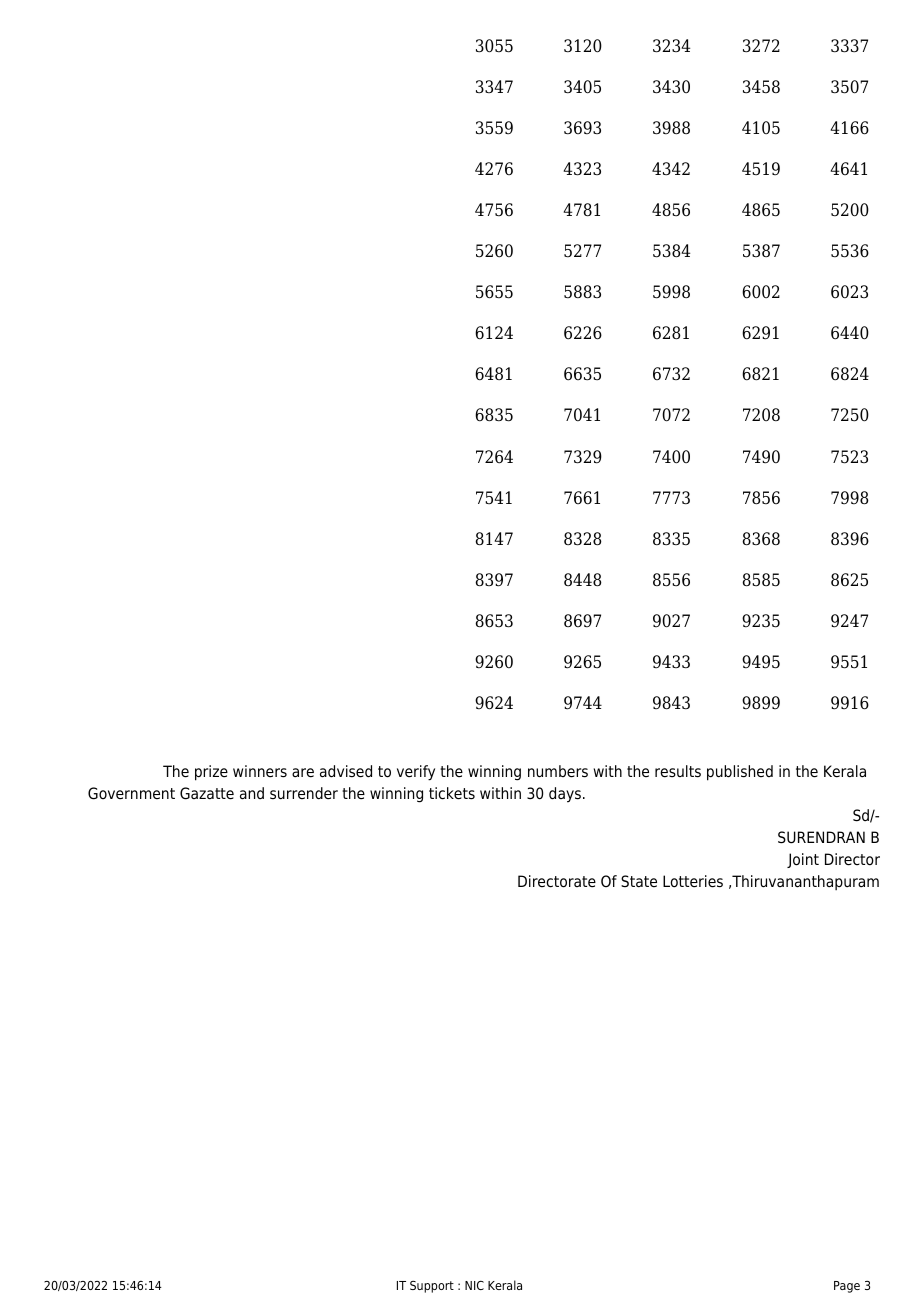 This document has height=1308, width=924. What do you see at coordinates (639, 881) in the document?
I see `State` at bounding box center [639, 881].
